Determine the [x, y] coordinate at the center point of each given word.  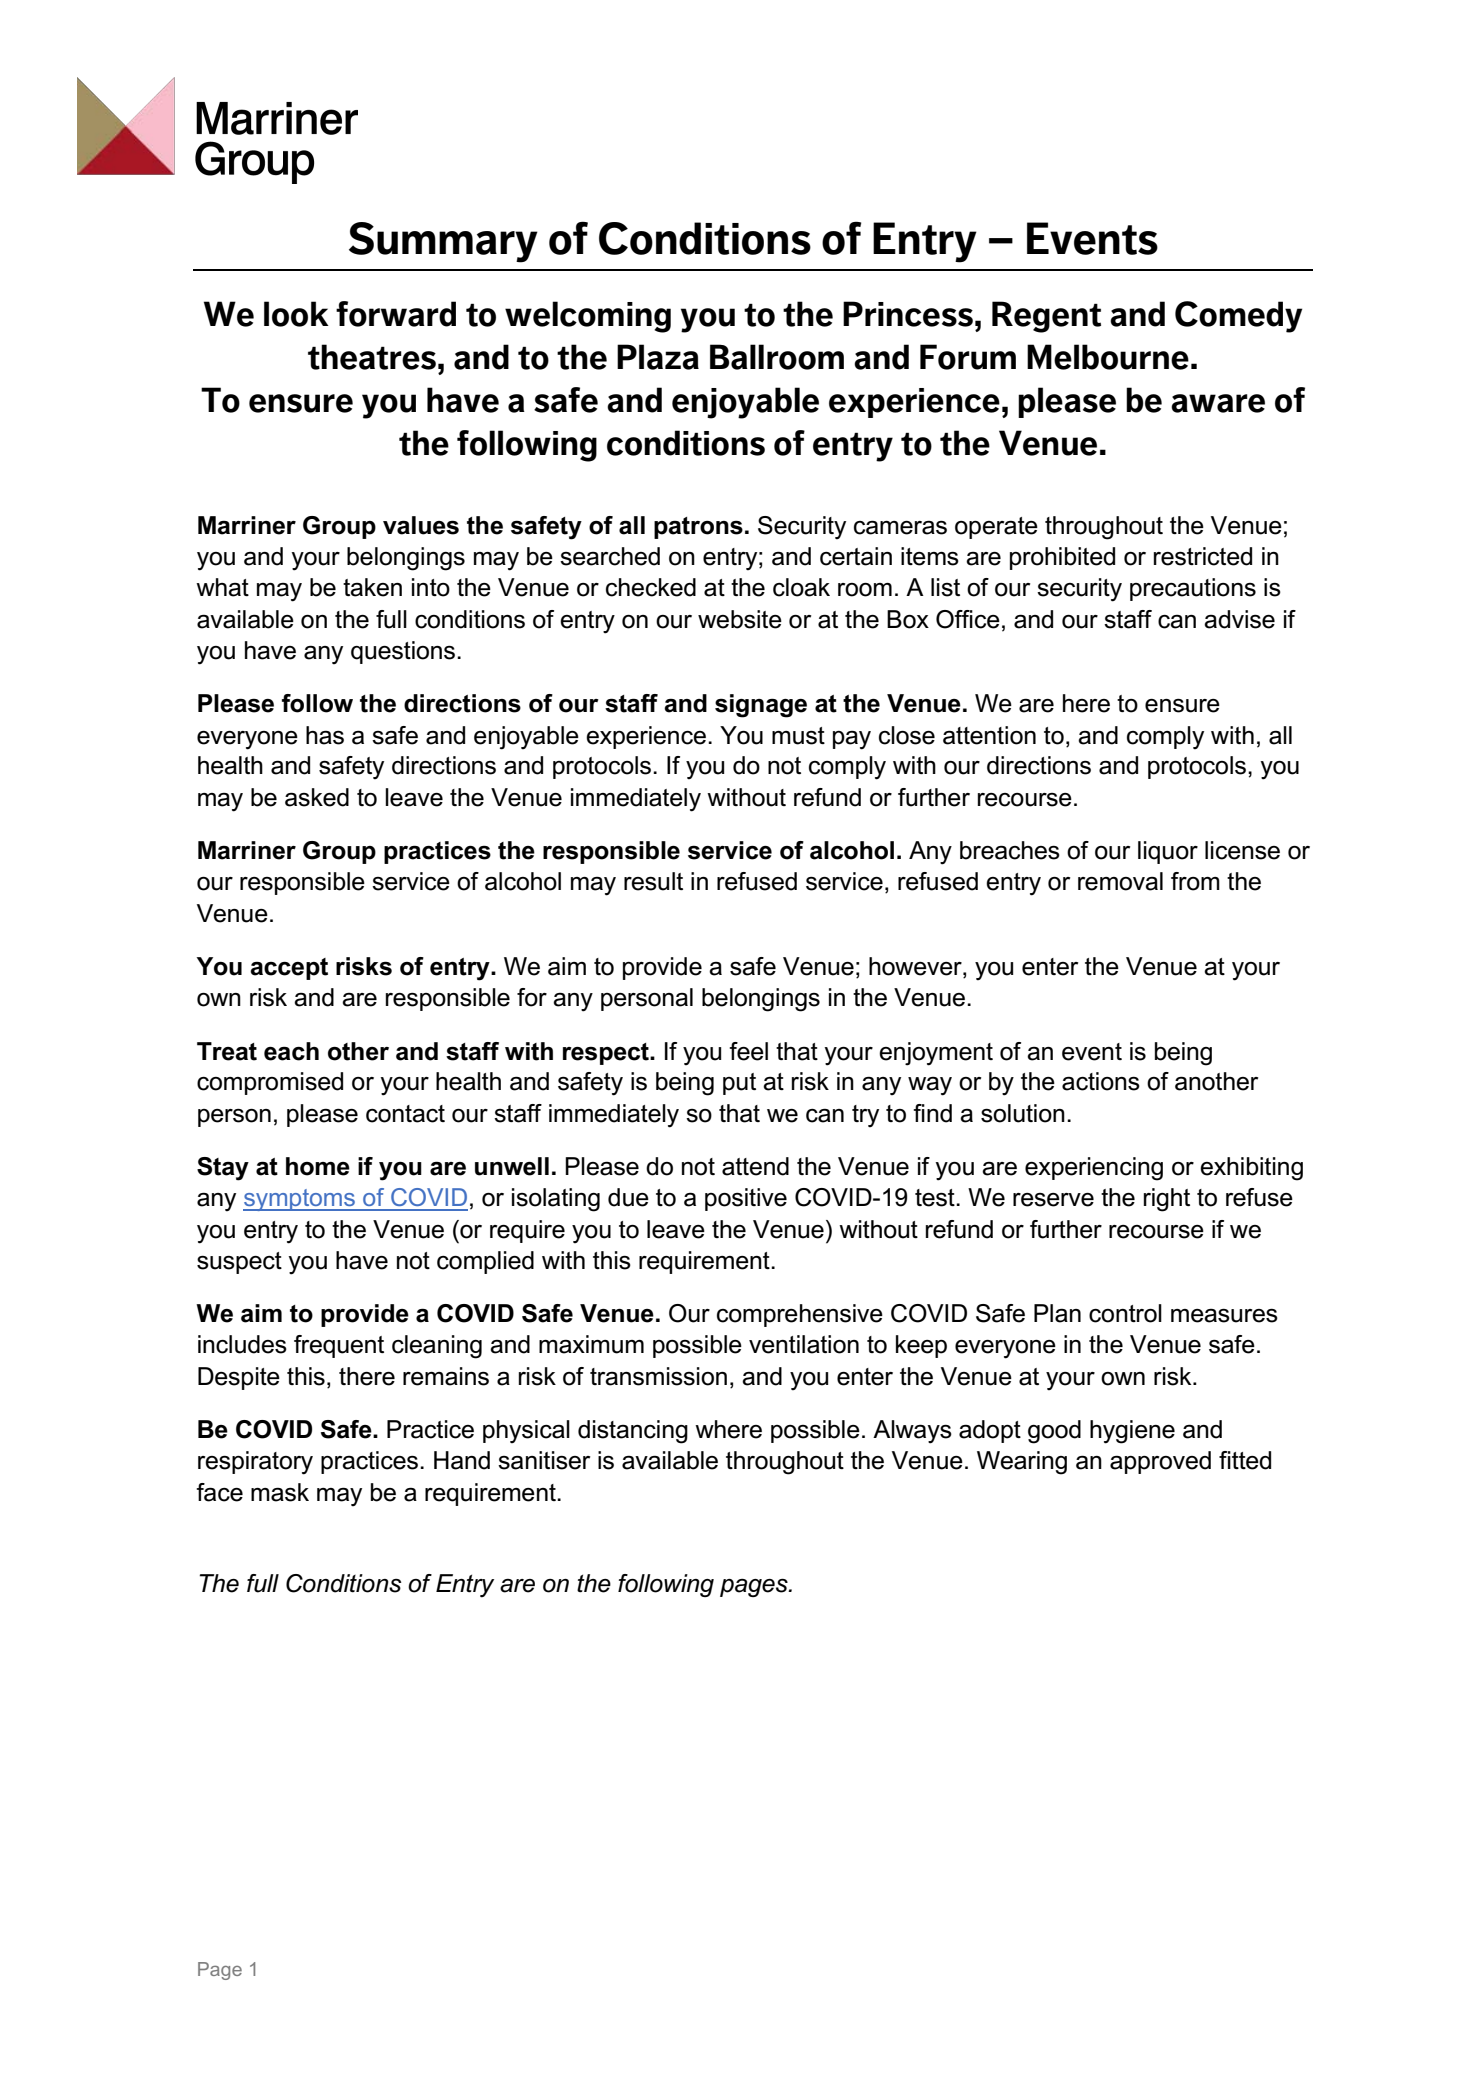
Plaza [658, 357]
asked [317, 797]
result [653, 881]
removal [1120, 881]
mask [280, 1492]
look [296, 314]
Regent [1046, 317]
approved [1160, 1462]
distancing [633, 1432]
